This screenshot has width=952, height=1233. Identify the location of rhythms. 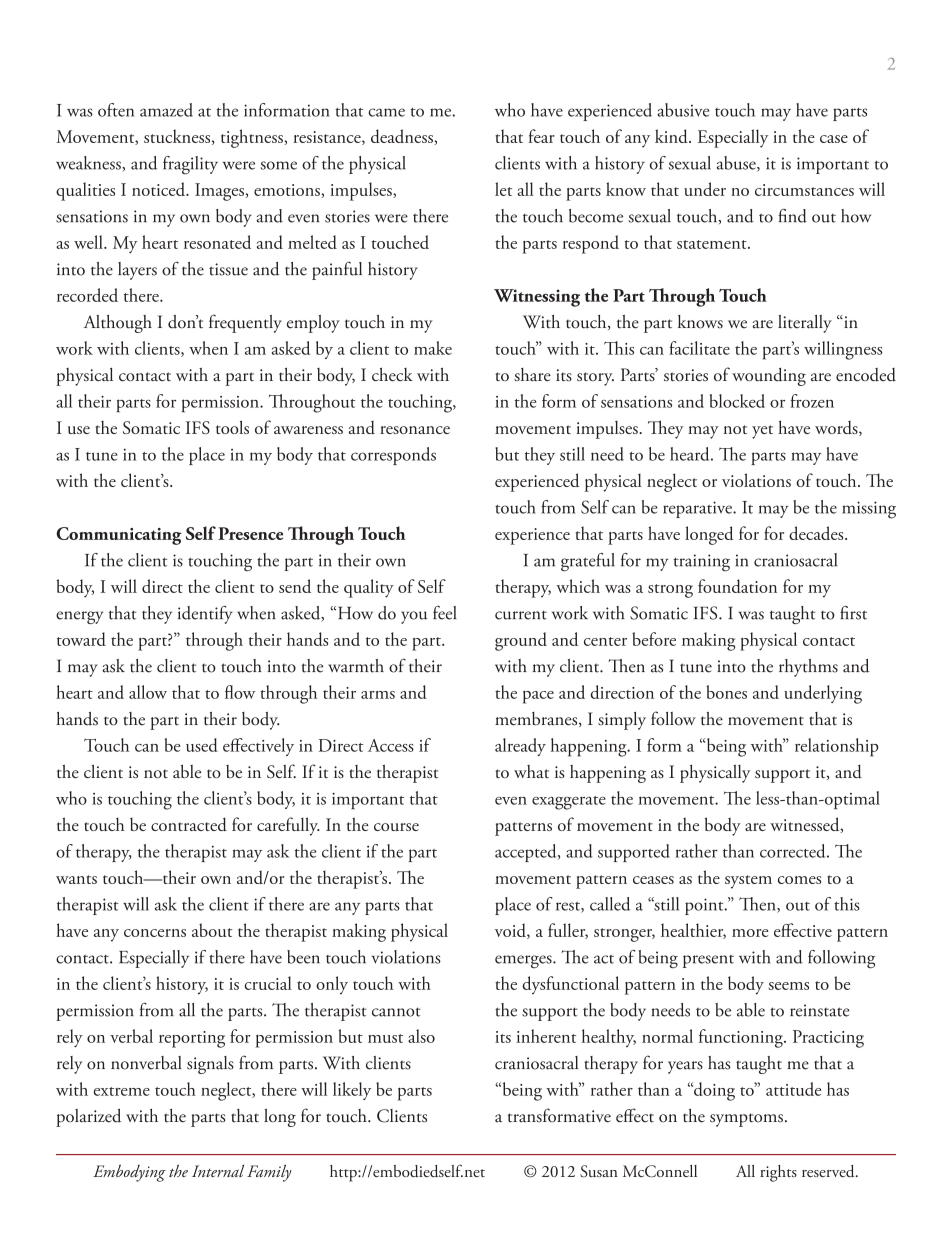
(808, 668).
